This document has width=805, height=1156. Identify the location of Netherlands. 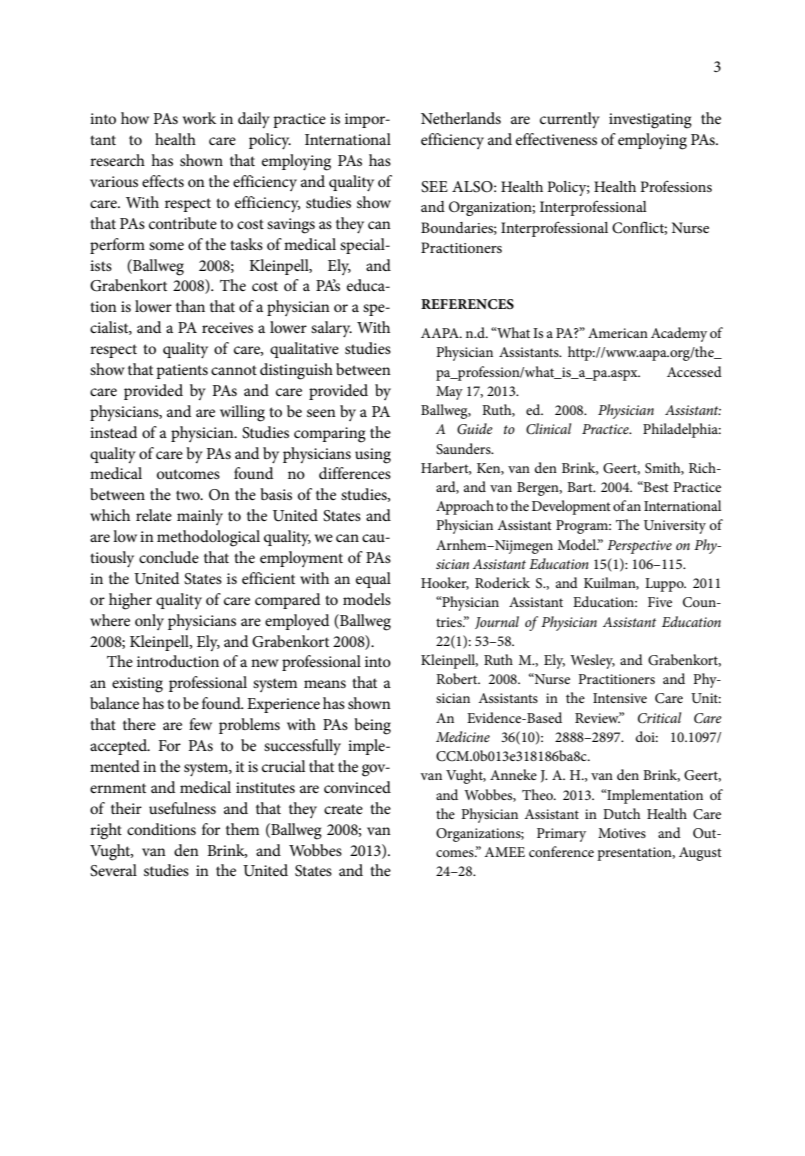
(461, 118).
